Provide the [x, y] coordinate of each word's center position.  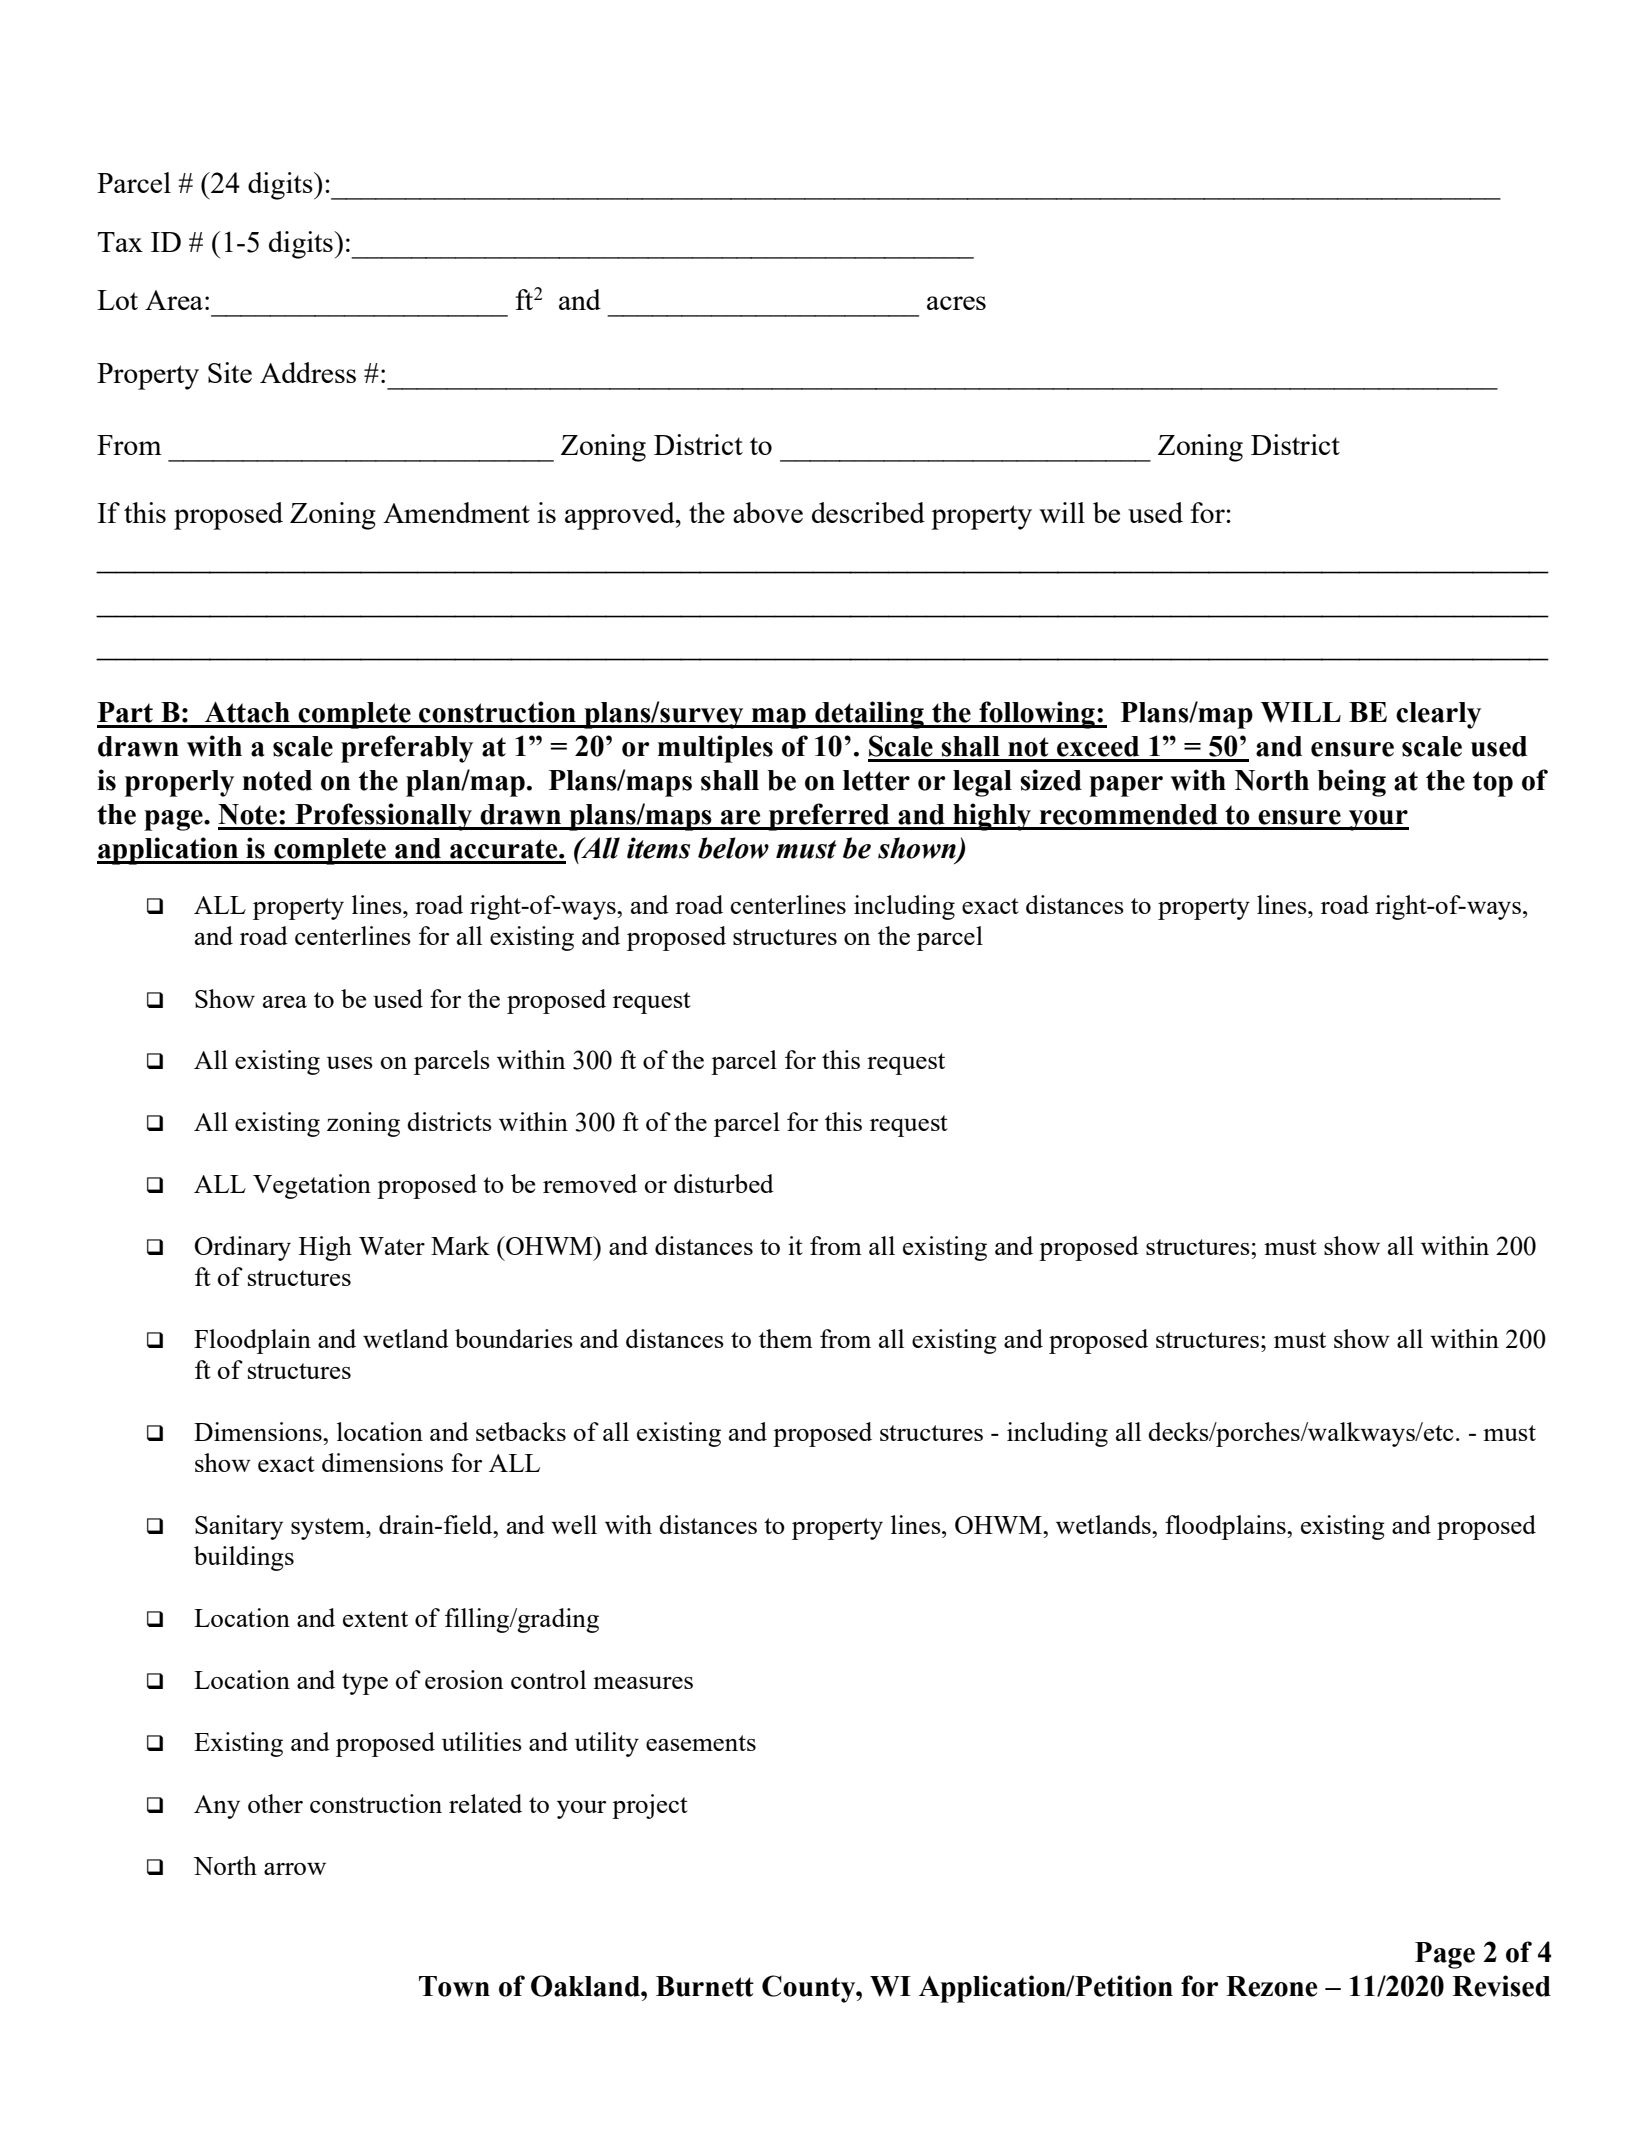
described [868, 512]
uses [350, 1063]
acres [956, 303]
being [1351, 783]
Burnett [705, 1986]
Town [454, 1986]
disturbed [724, 1183]
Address [308, 372]
